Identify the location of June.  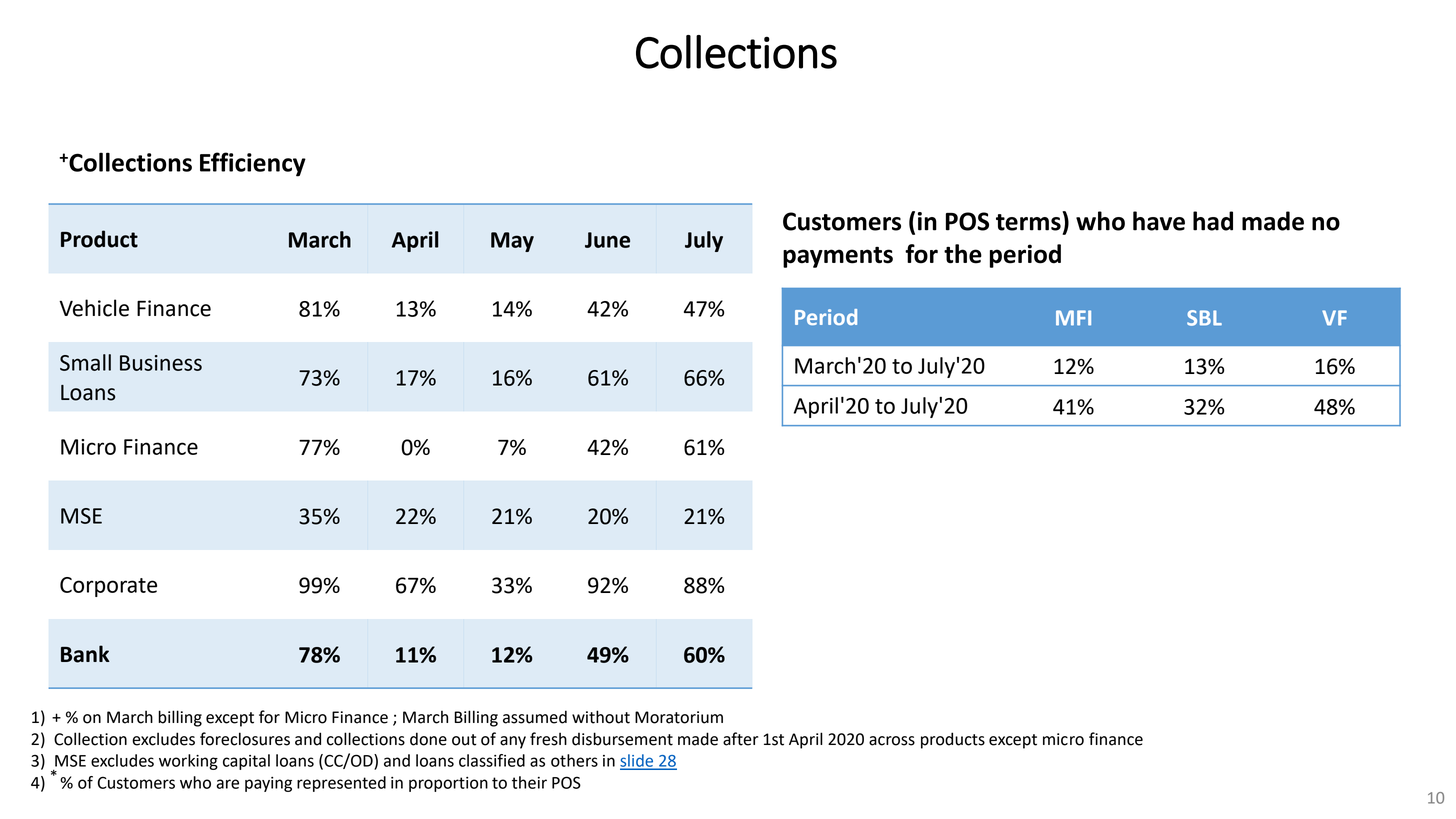
(607, 240).
